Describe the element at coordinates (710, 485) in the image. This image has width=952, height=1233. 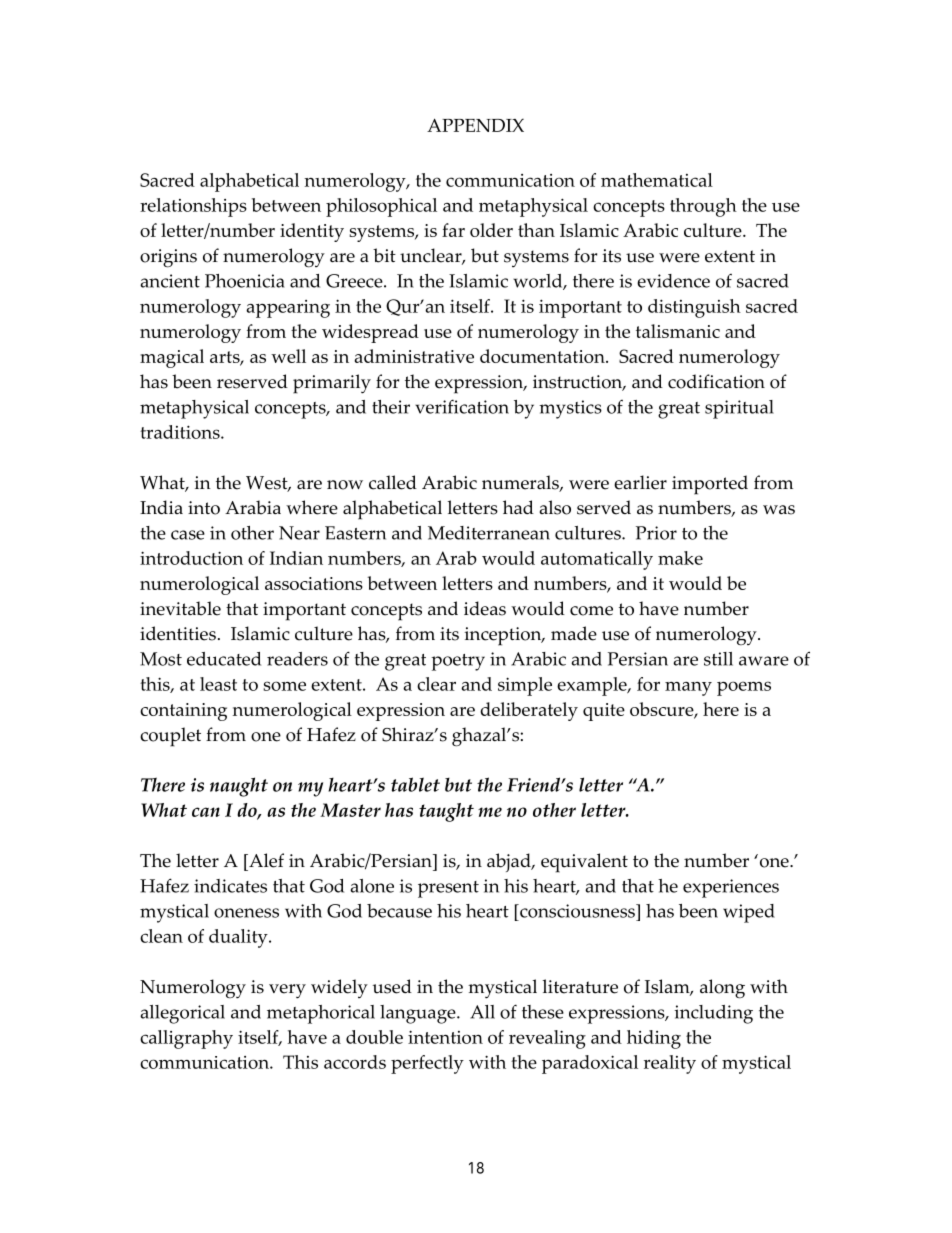
I see `imported` at that location.
